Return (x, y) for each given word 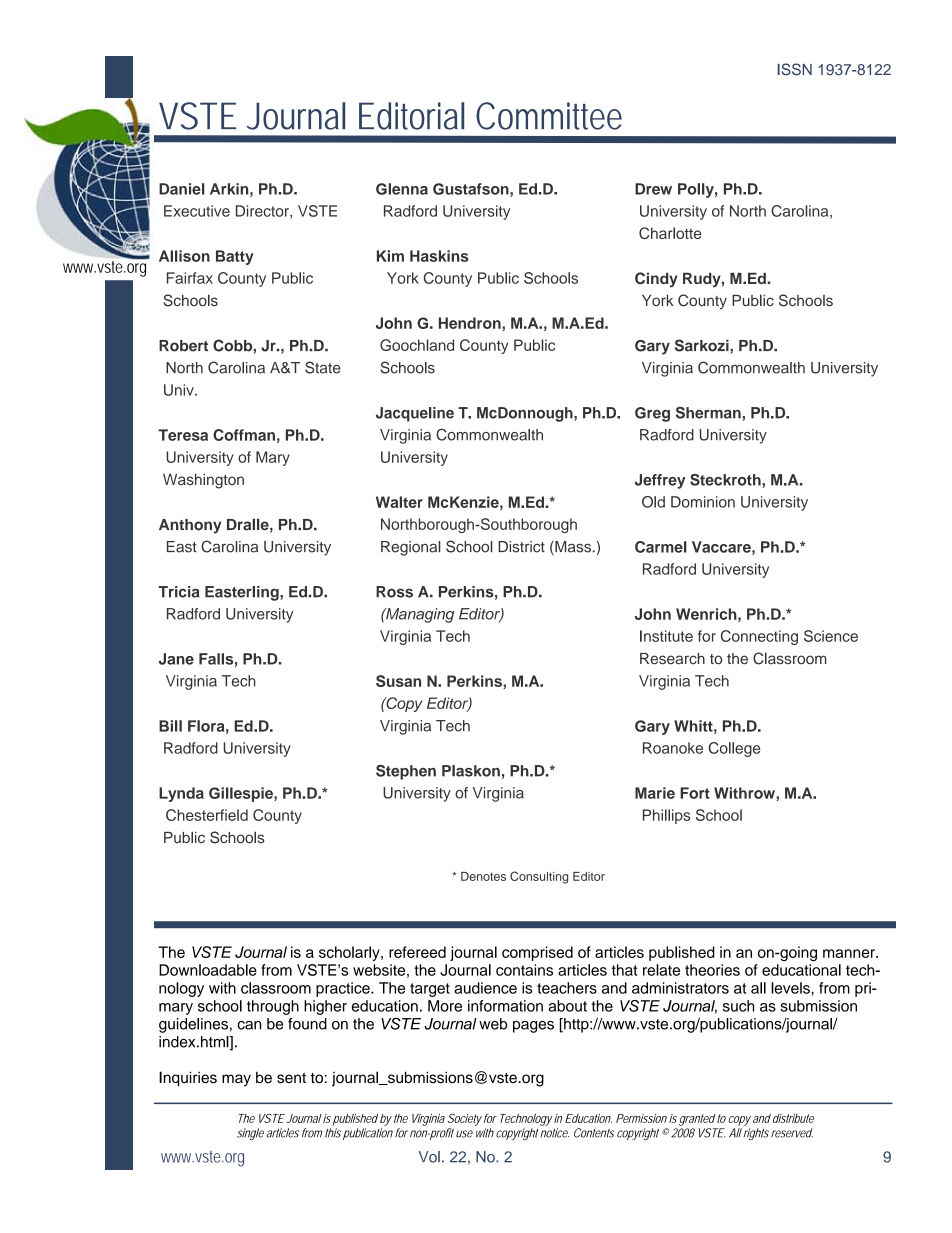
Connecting (759, 637)
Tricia (179, 592)
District (521, 547)
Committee (549, 116)
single (250, 1134)
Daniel (182, 189)
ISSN (795, 69)
